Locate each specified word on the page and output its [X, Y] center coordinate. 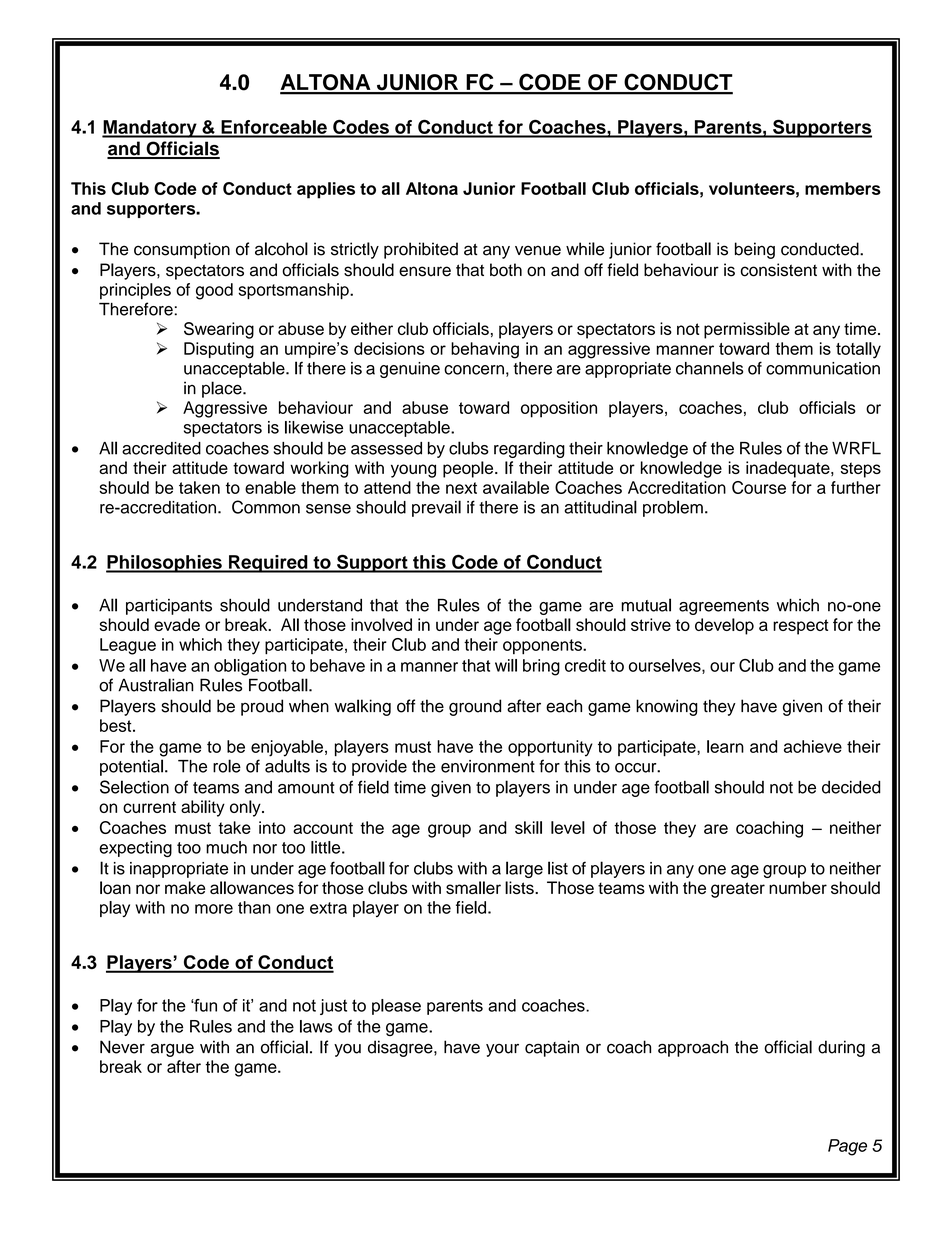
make [185, 887]
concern [474, 370]
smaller [473, 887]
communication [823, 368]
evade [177, 624]
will [506, 665]
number [798, 887]
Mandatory [150, 129]
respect [801, 627]
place [223, 389]
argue [172, 1050]
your [502, 1050]
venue [538, 250]
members [843, 188]
